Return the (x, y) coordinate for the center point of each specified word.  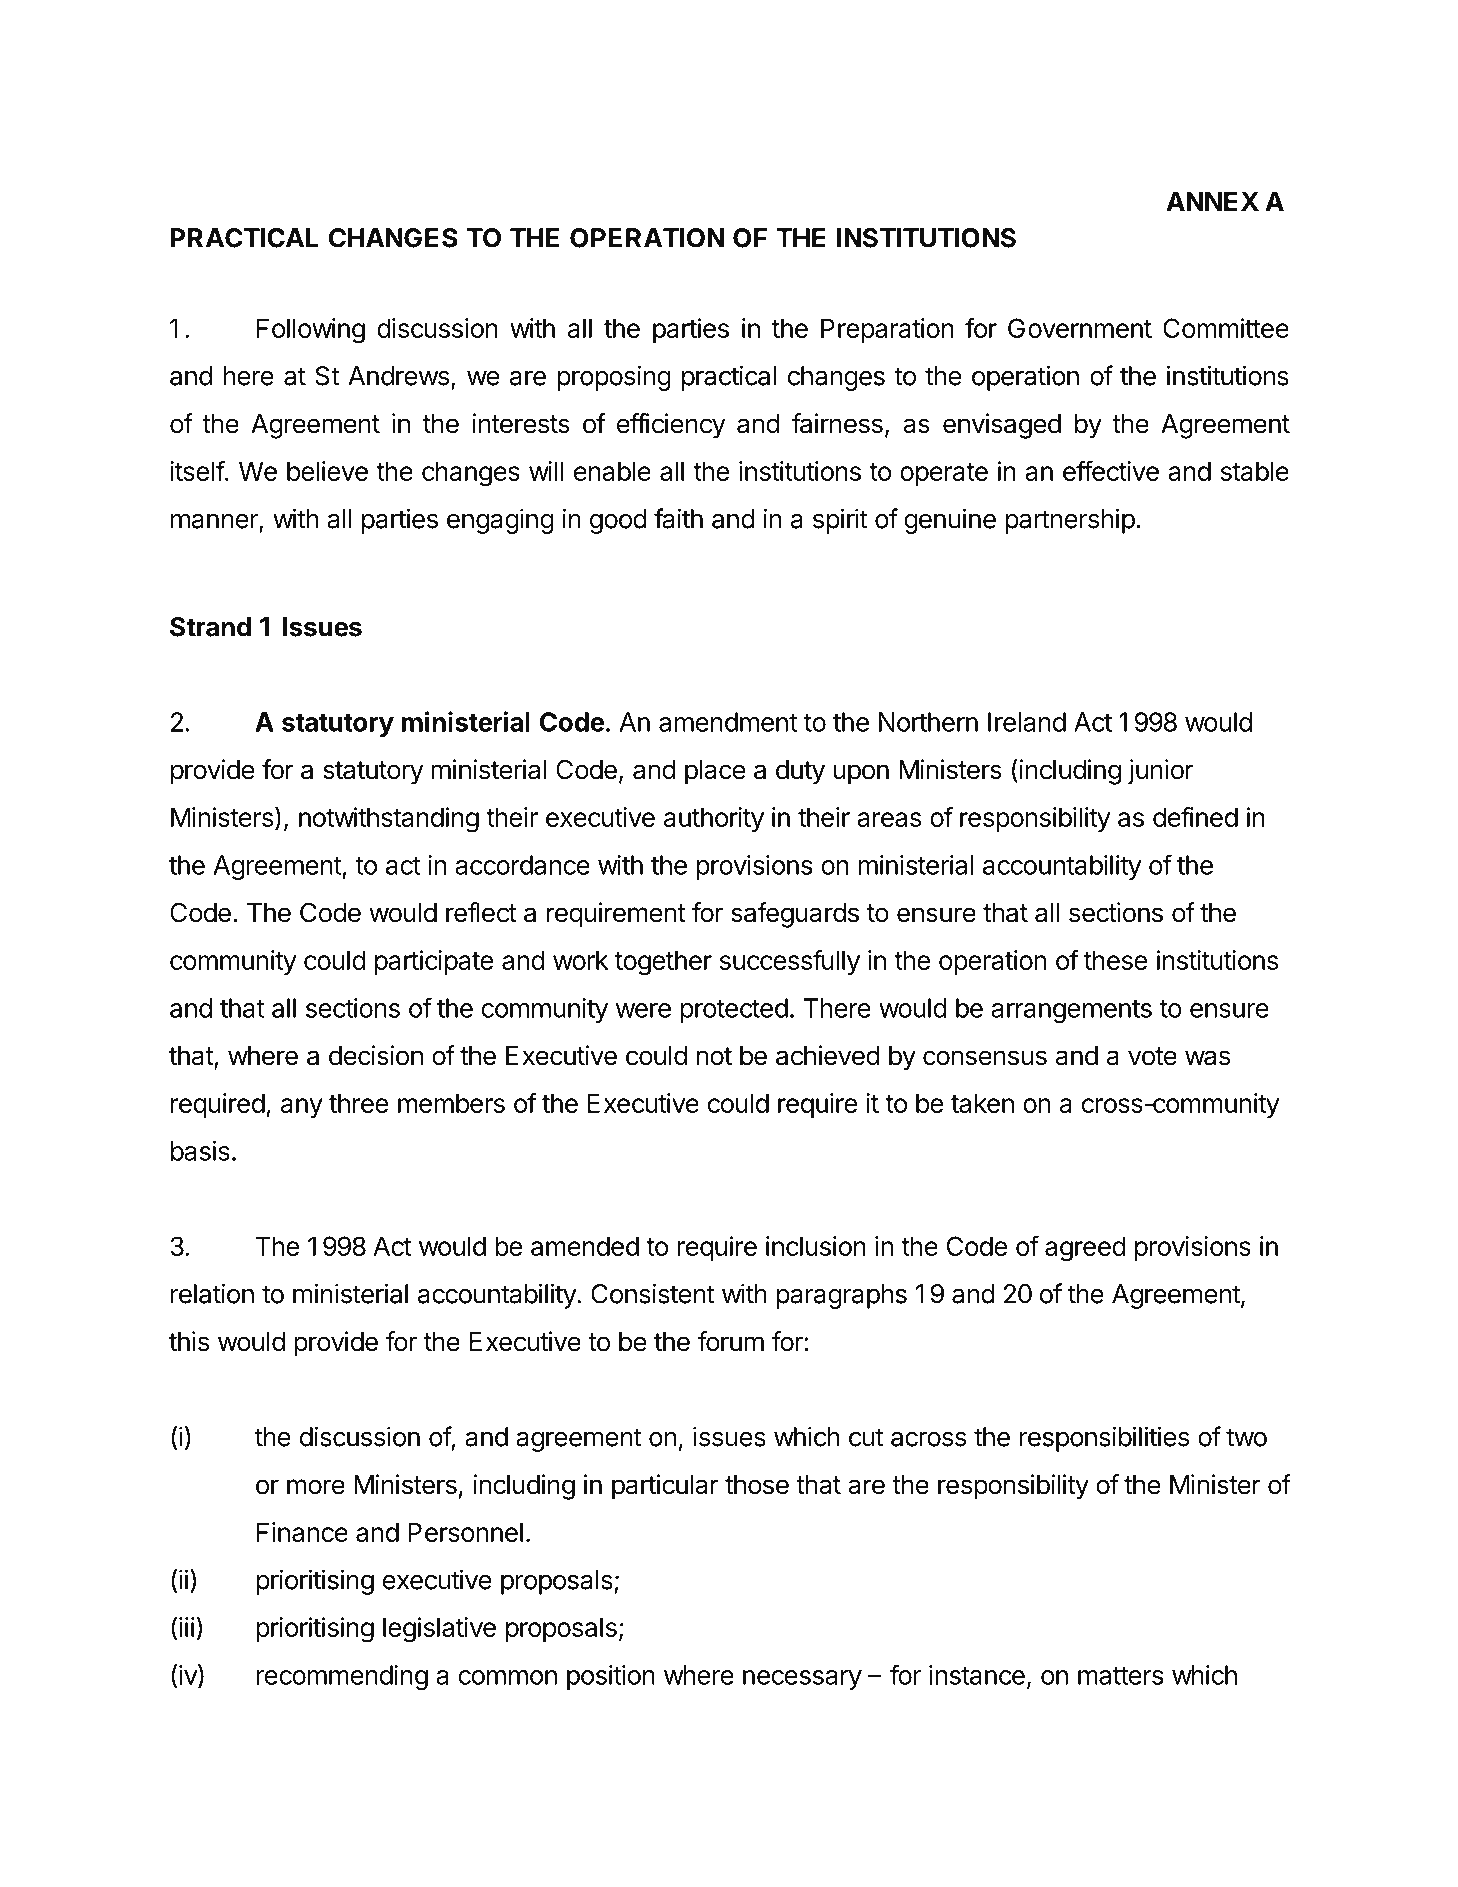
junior (1161, 772)
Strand (210, 627)
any (302, 1108)
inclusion (816, 1246)
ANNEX (1212, 201)
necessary (802, 1680)
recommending (342, 1677)
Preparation (887, 330)
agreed (1085, 1249)
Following (311, 331)
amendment (728, 722)
